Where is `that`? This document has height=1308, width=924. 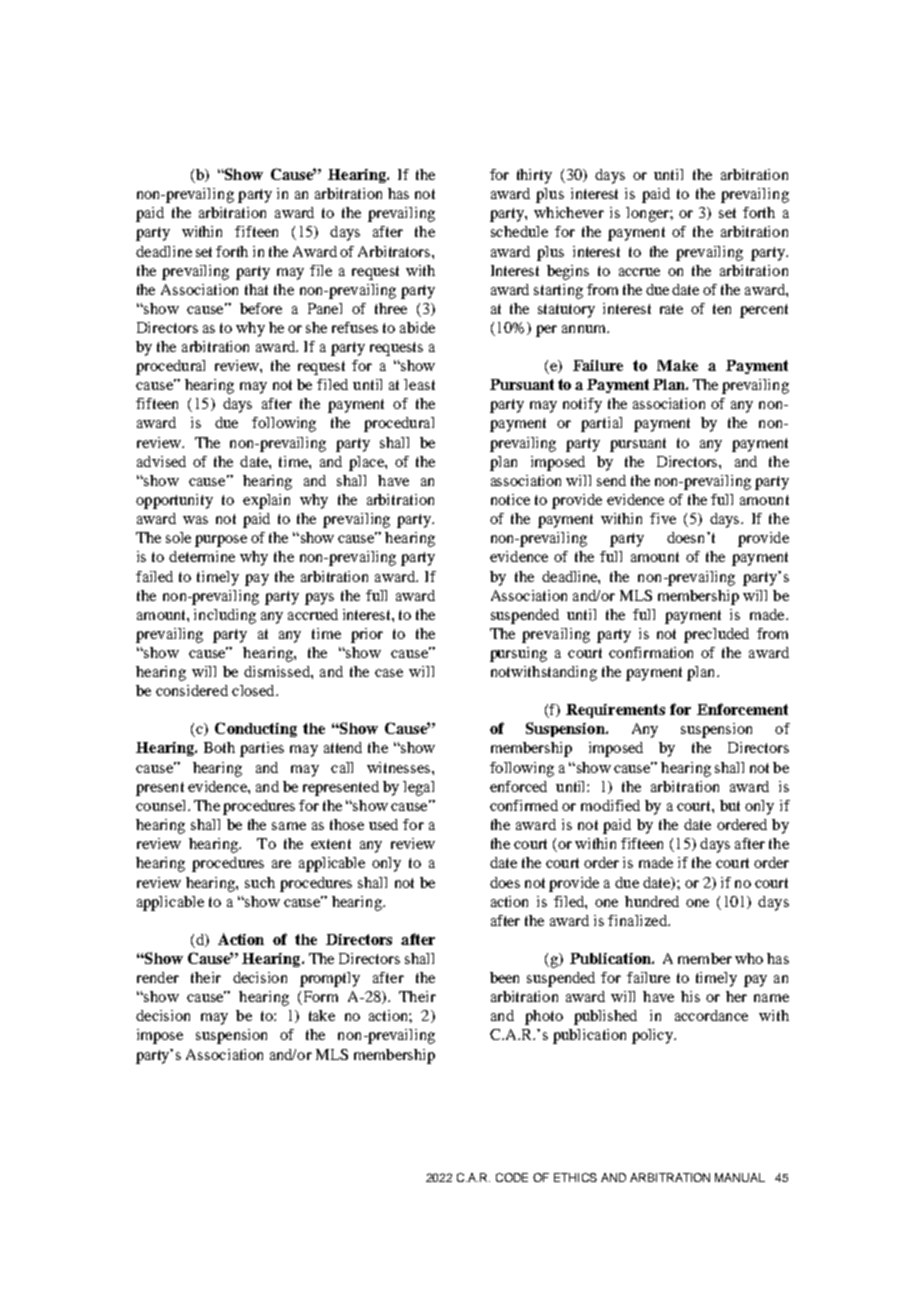
that is located at coordinates (256, 289).
